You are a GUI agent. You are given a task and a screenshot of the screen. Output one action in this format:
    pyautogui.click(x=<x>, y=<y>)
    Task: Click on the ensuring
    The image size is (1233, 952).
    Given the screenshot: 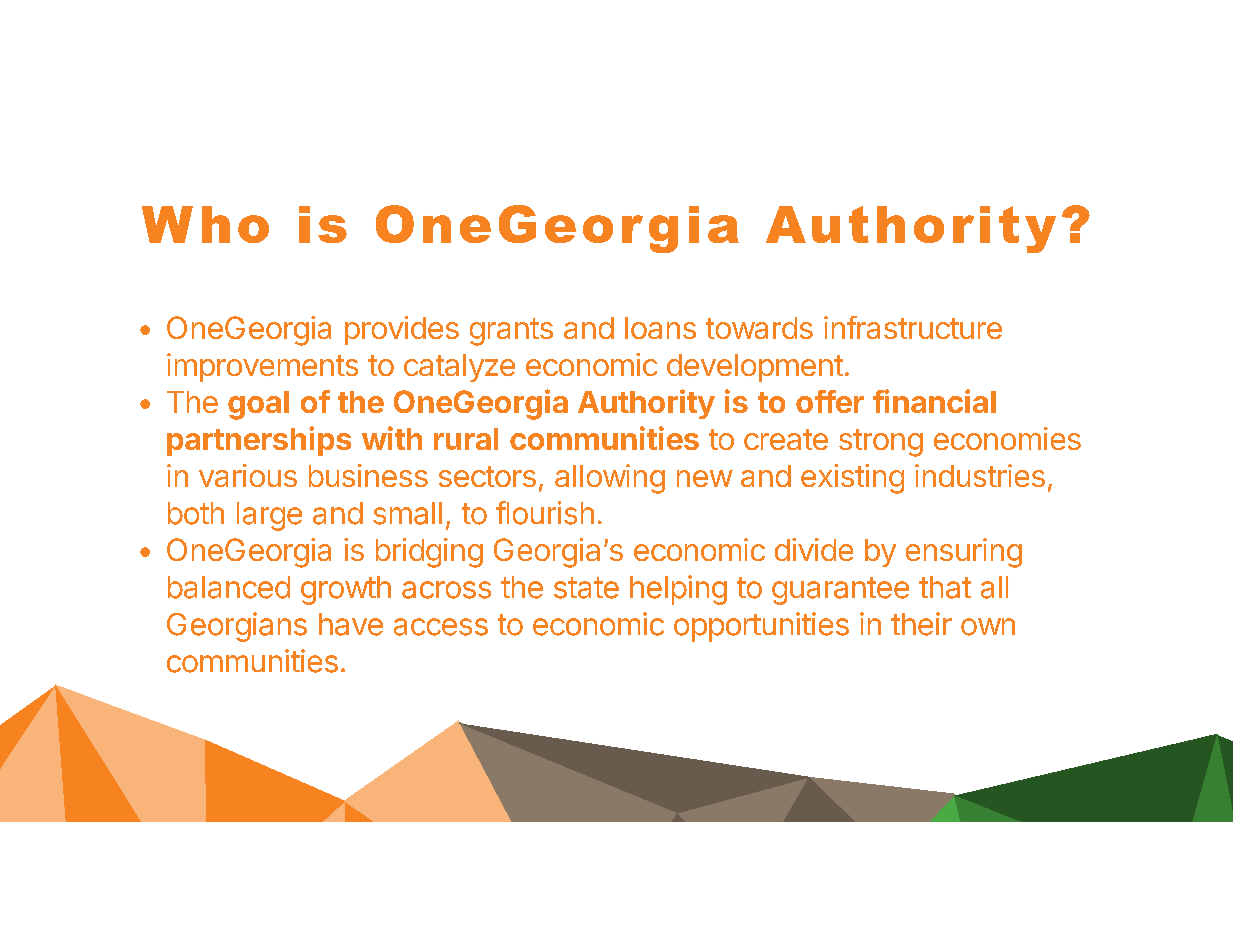 What is the action you would take?
    pyautogui.click(x=964, y=553)
